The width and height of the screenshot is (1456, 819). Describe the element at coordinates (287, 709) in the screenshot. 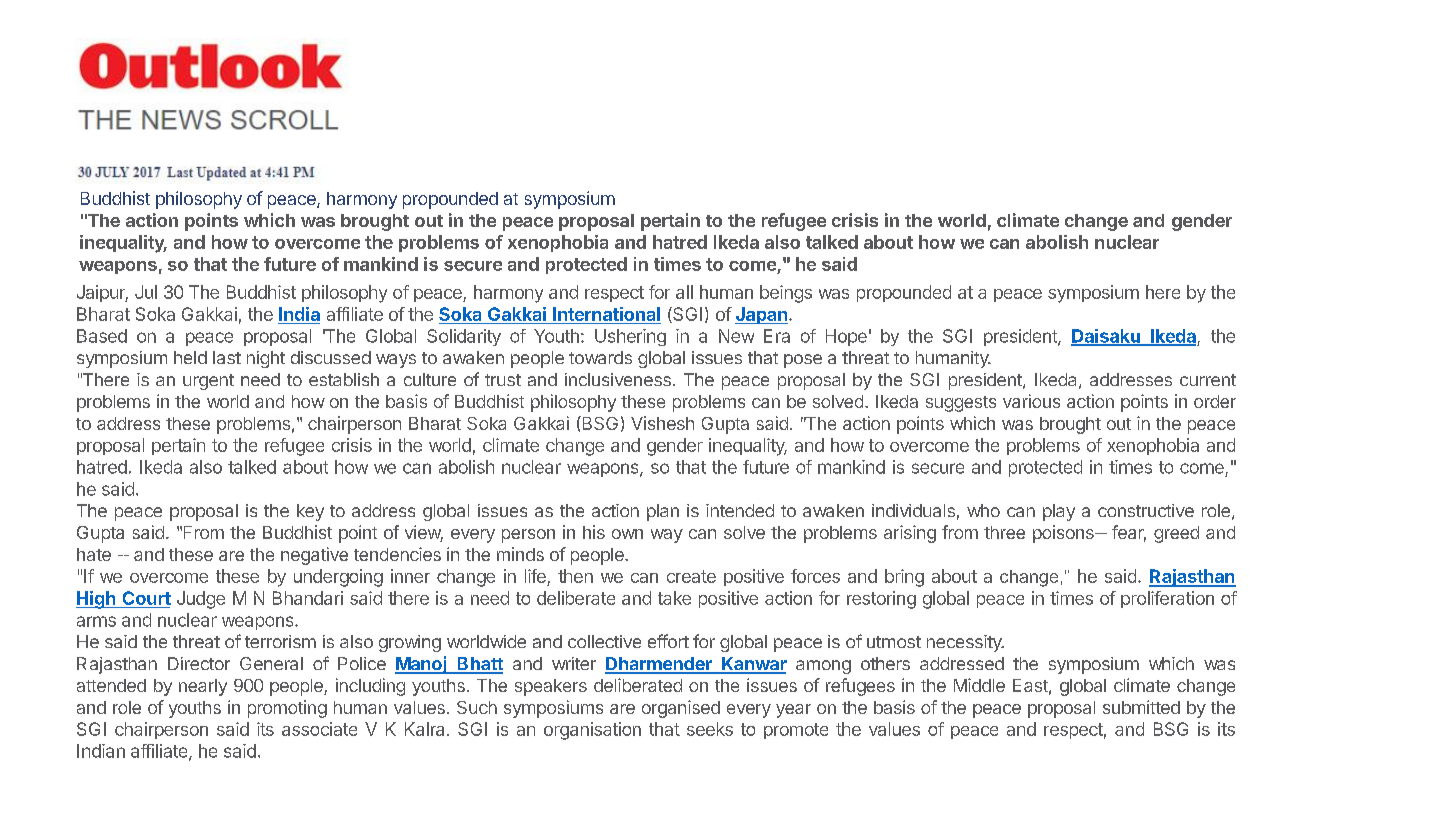

I see `promoting` at that location.
